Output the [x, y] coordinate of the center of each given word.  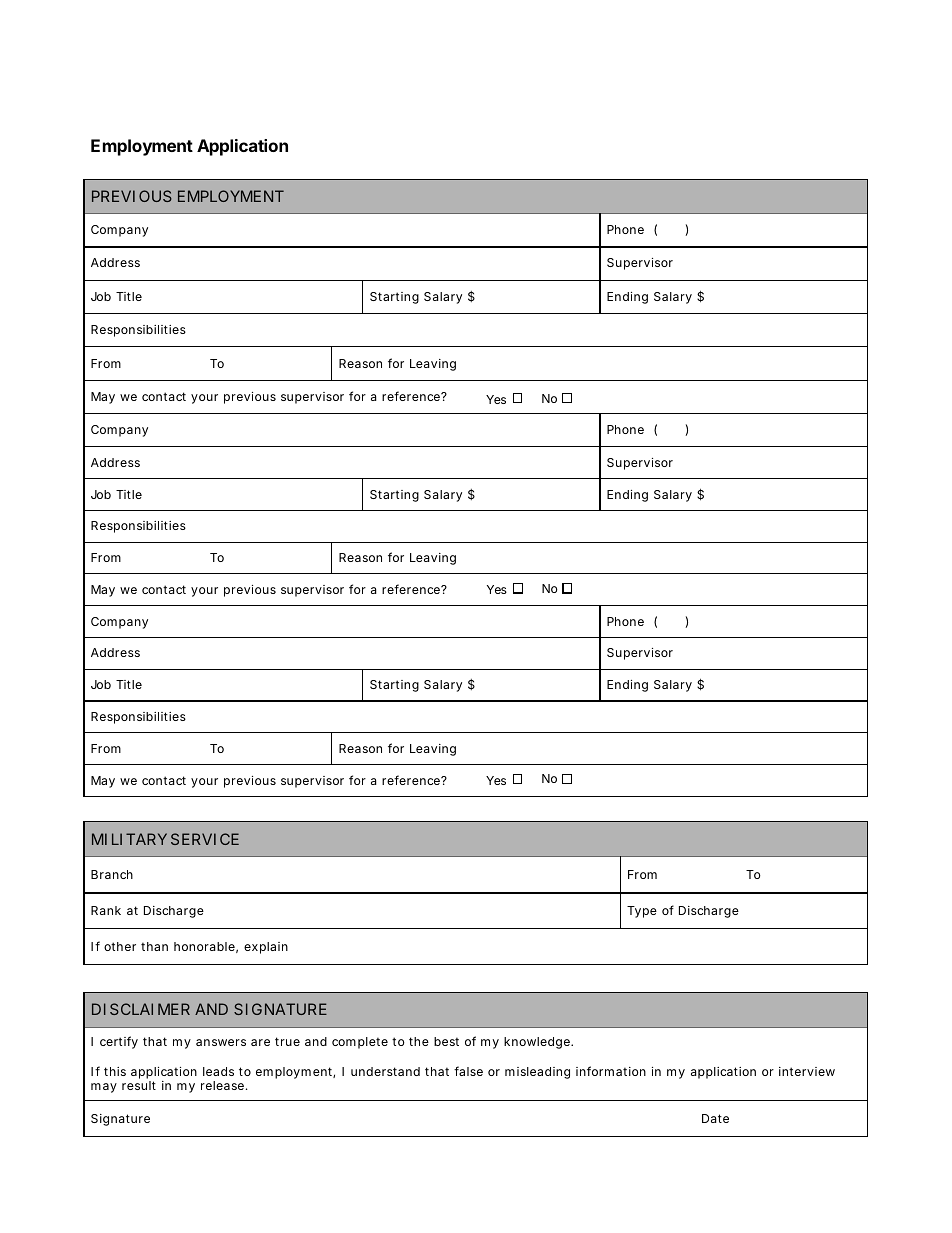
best [446, 1041]
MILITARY [129, 839]
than [154, 946]
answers [221, 1042]
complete [360, 1043]
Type [642, 912]
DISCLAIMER [141, 1009]
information [611, 1071]
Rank [106, 910]
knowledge [538, 1043]
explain [266, 948]
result [139, 1085]
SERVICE [205, 839]
